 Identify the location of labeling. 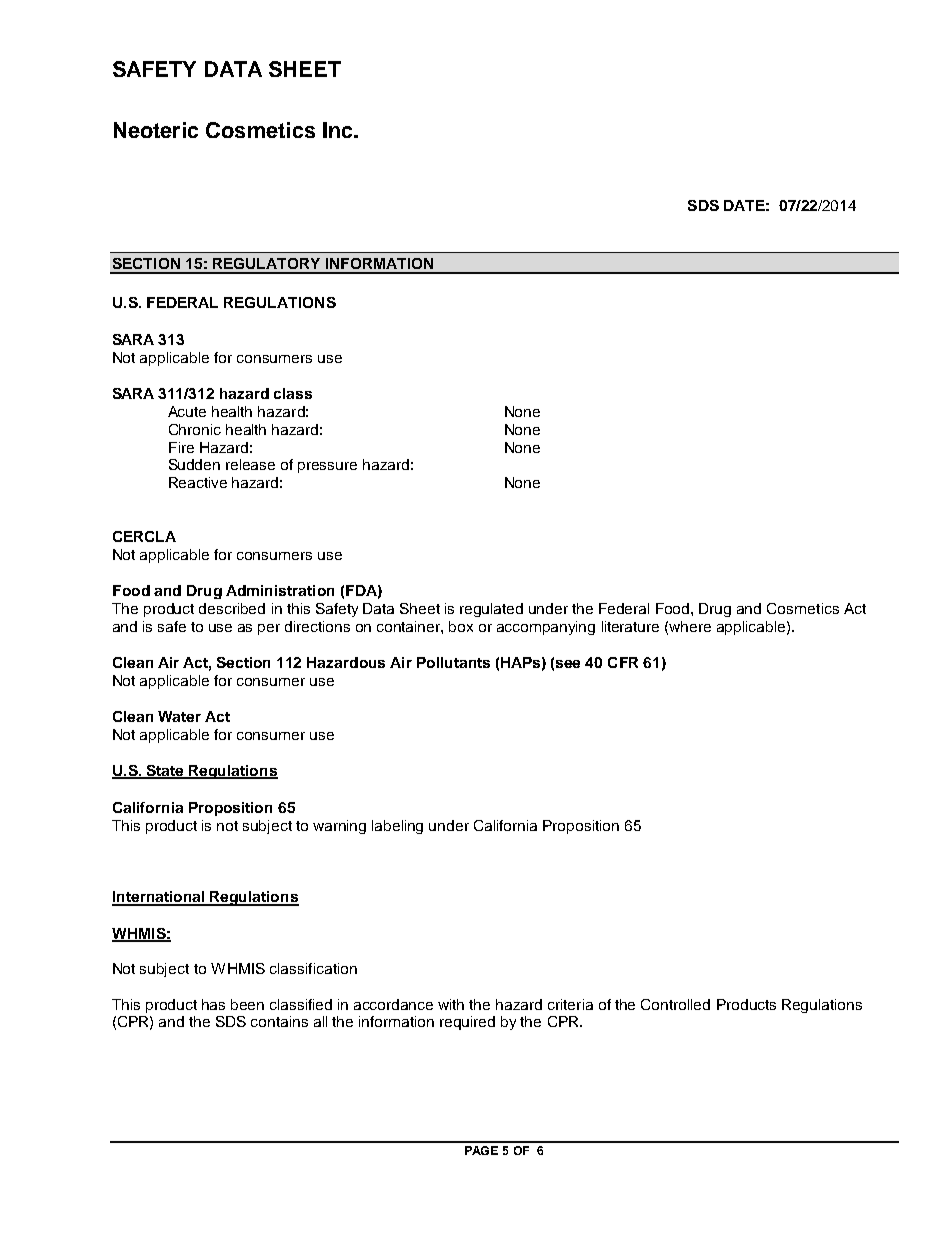
(397, 827).
